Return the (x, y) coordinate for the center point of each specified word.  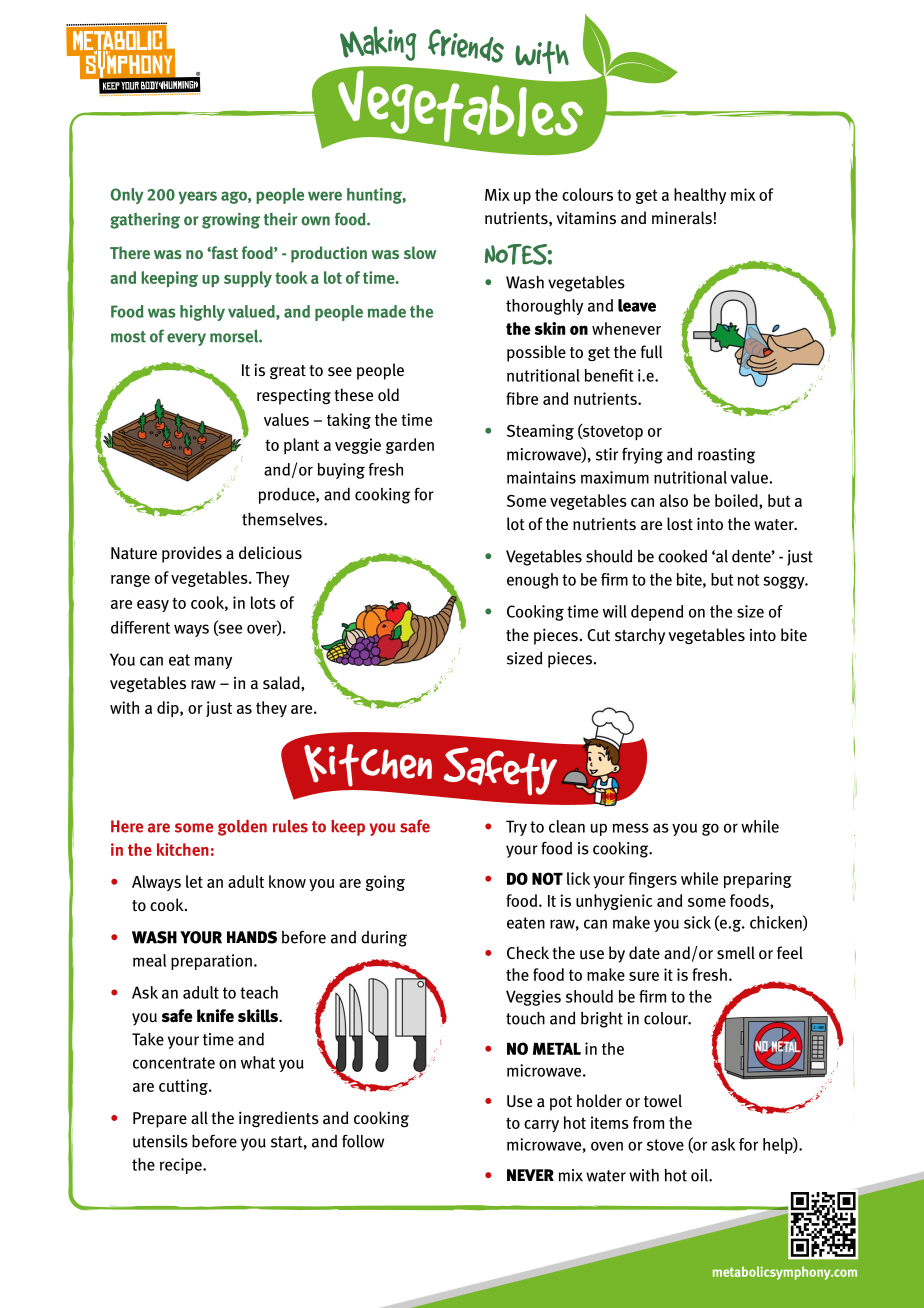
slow (420, 252)
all (199, 1118)
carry (541, 1126)
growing (231, 221)
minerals (682, 218)
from (648, 1122)
